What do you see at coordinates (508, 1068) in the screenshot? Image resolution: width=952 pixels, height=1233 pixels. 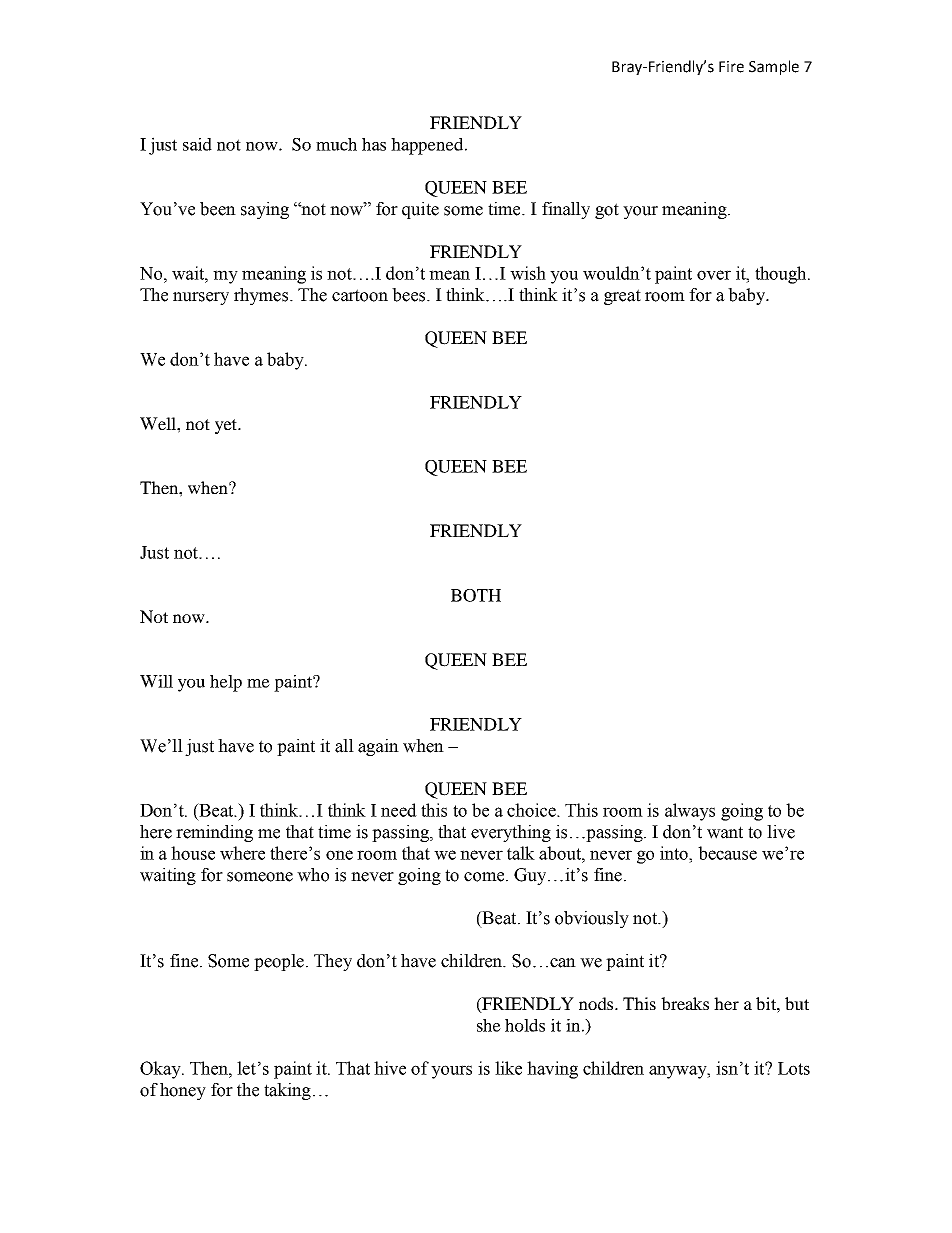 I see `like` at bounding box center [508, 1068].
